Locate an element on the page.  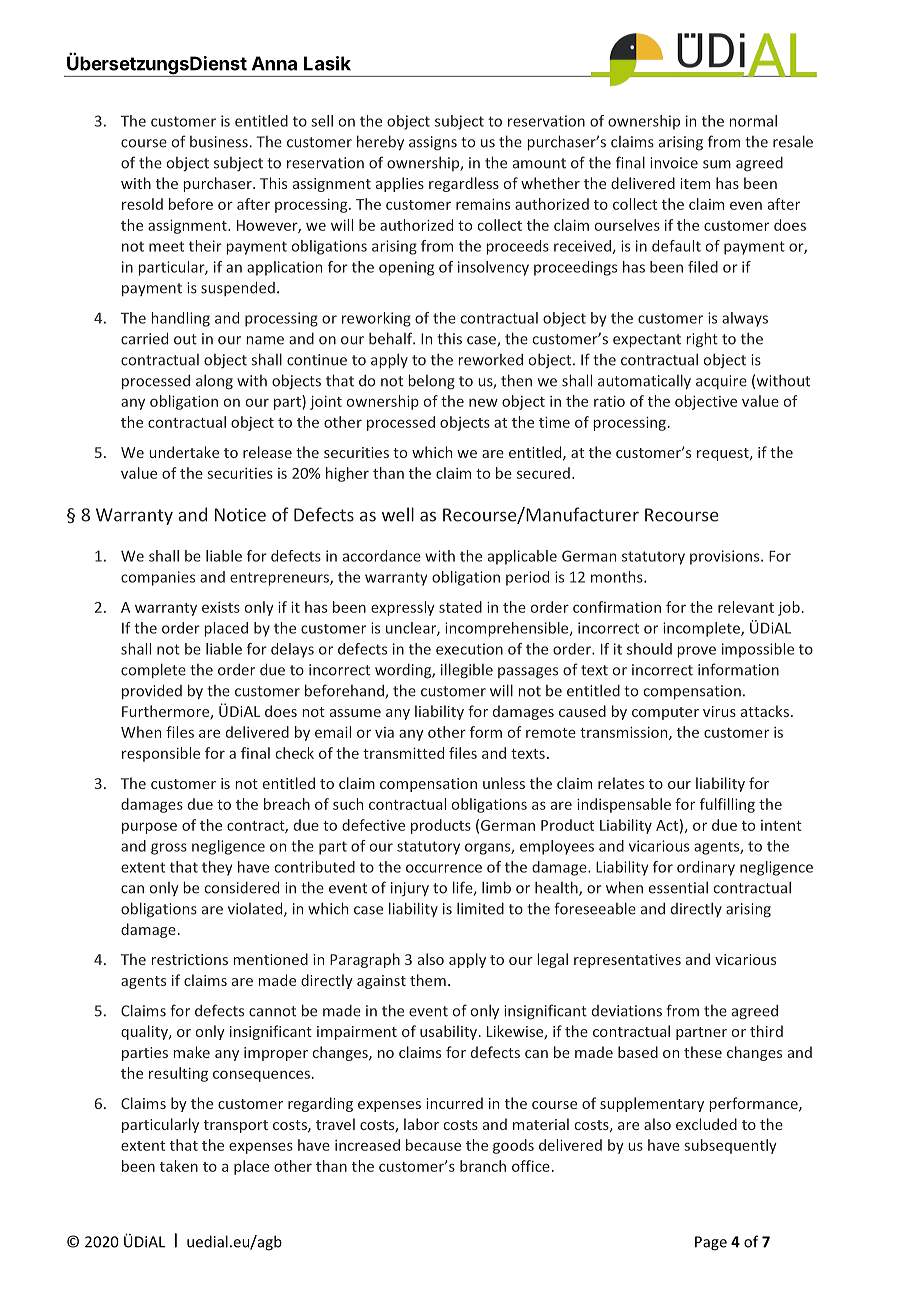
occurrence is located at coordinates (444, 868).
